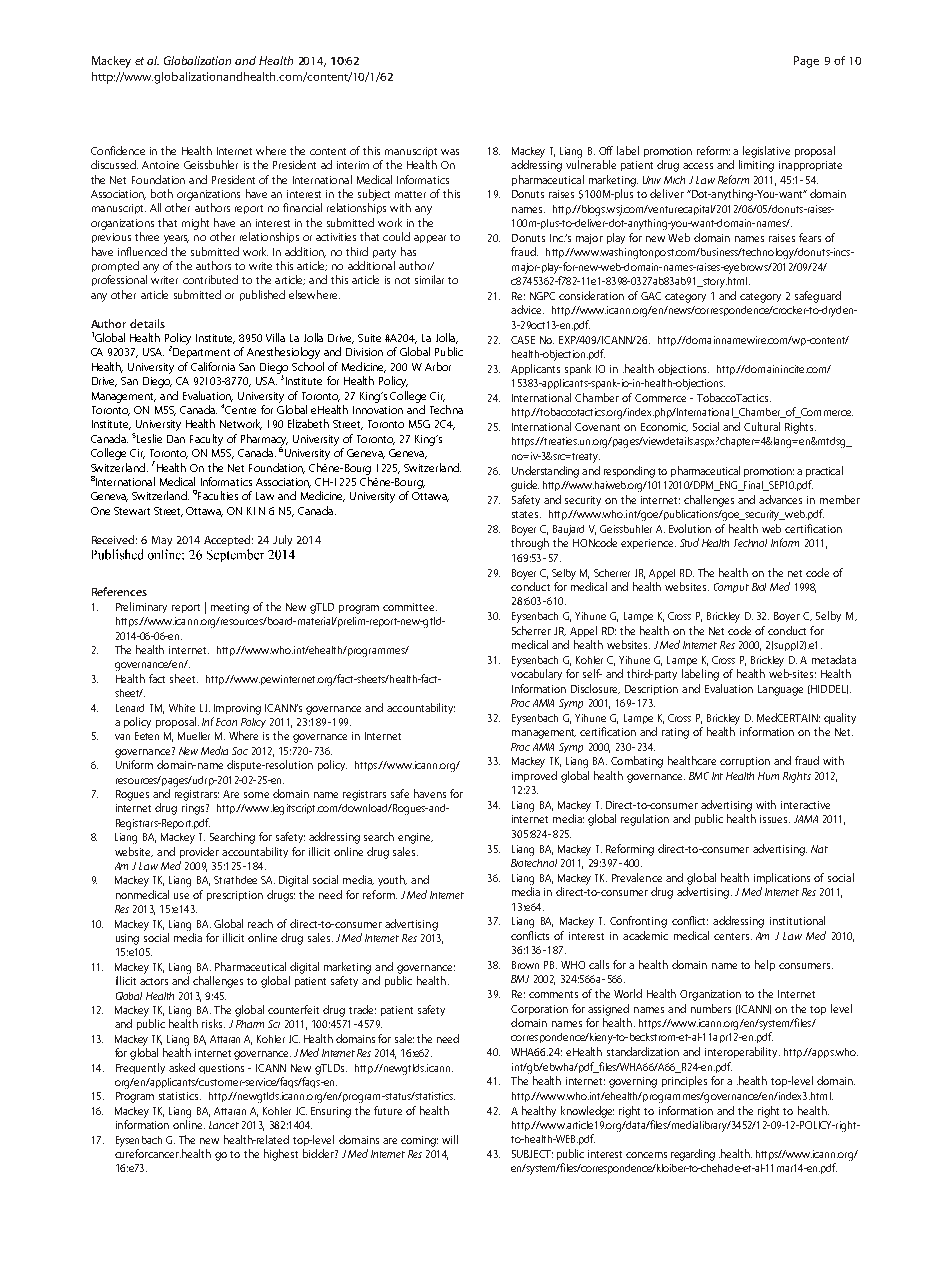  I want to click on use, so click(181, 896).
